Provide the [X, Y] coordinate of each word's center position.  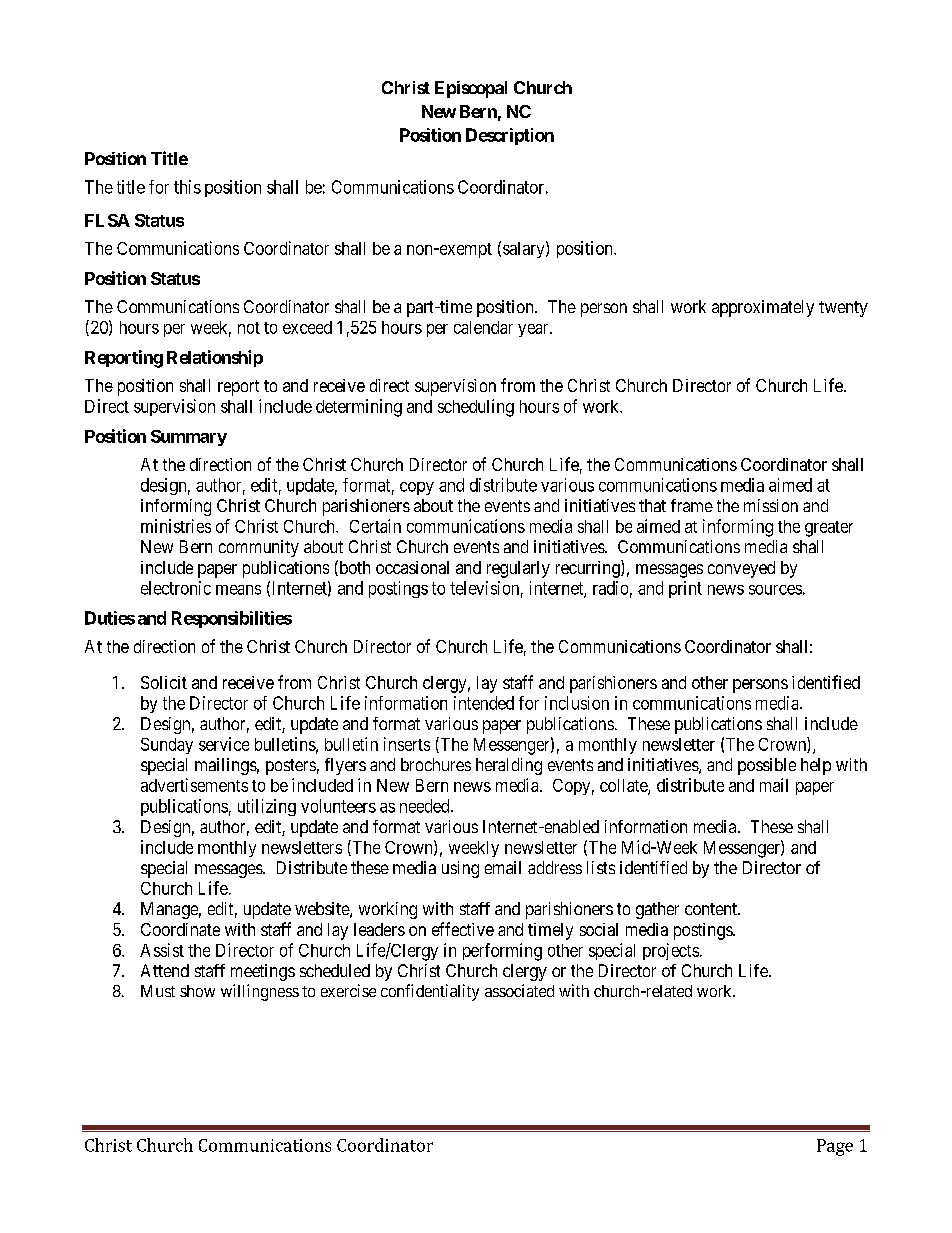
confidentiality [430, 992]
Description [510, 136]
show [197, 991]
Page [835, 1147]
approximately [763, 308]
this [187, 187]
